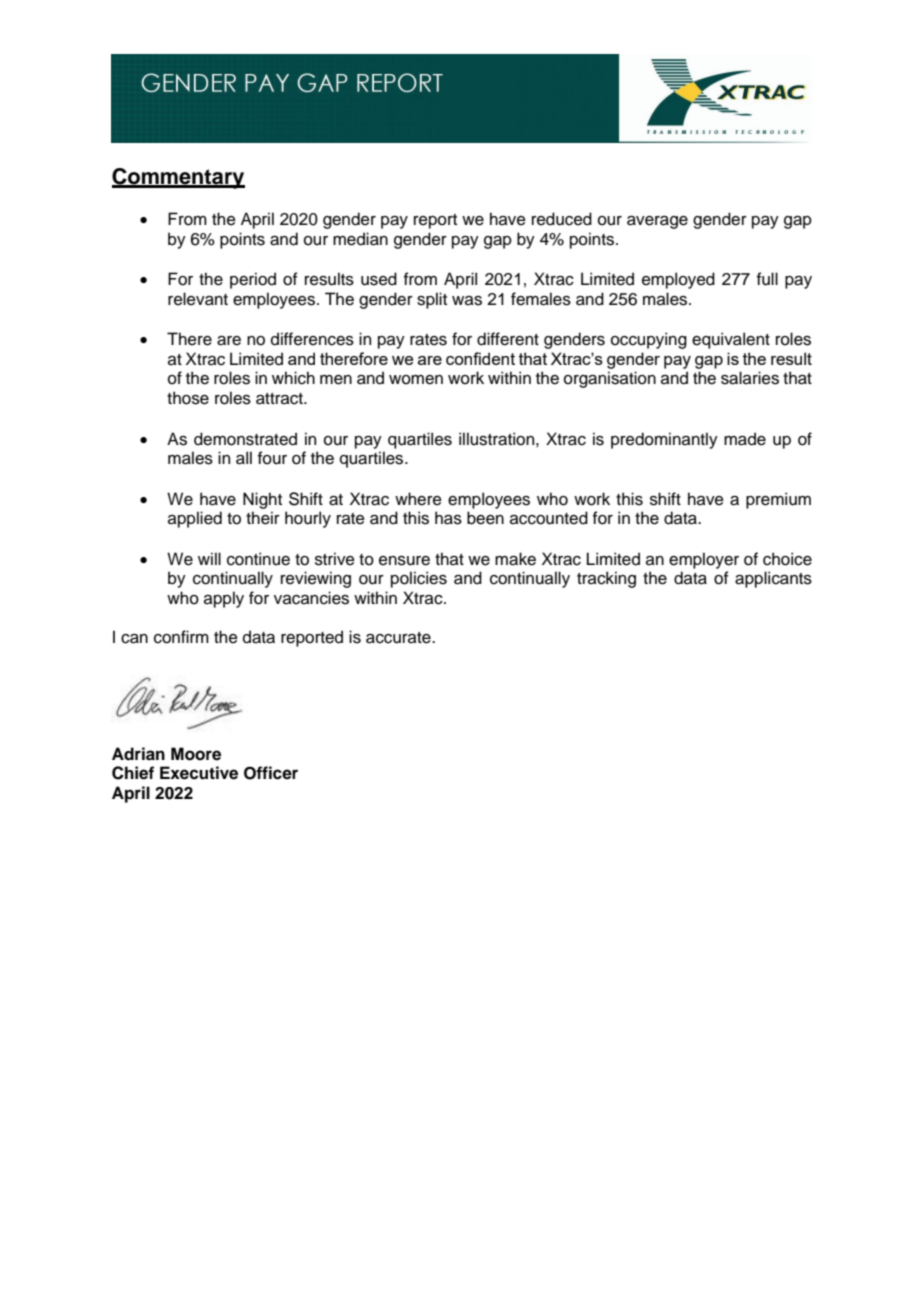  Describe the element at coordinates (188, 398) in the screenshot. I see `those` at that location.
